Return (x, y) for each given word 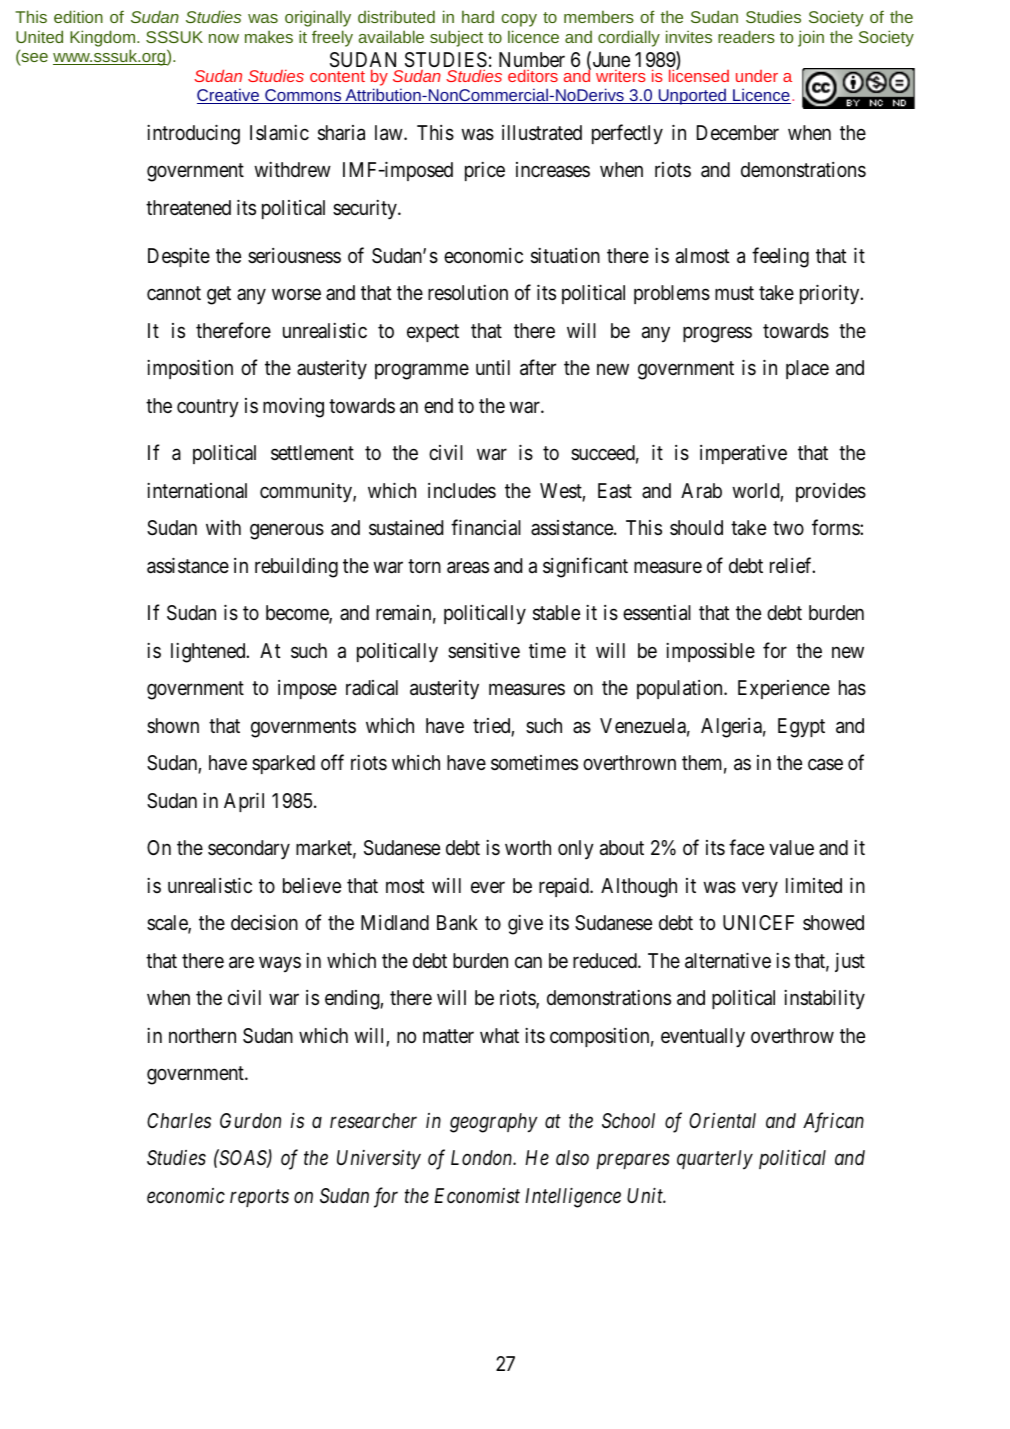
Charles (179, 1121)
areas (468, 567)
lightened (209, 653)
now (224, 38)
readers (746, 36)
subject (456, 38)
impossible (710, 652)
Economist (477, 1195)
